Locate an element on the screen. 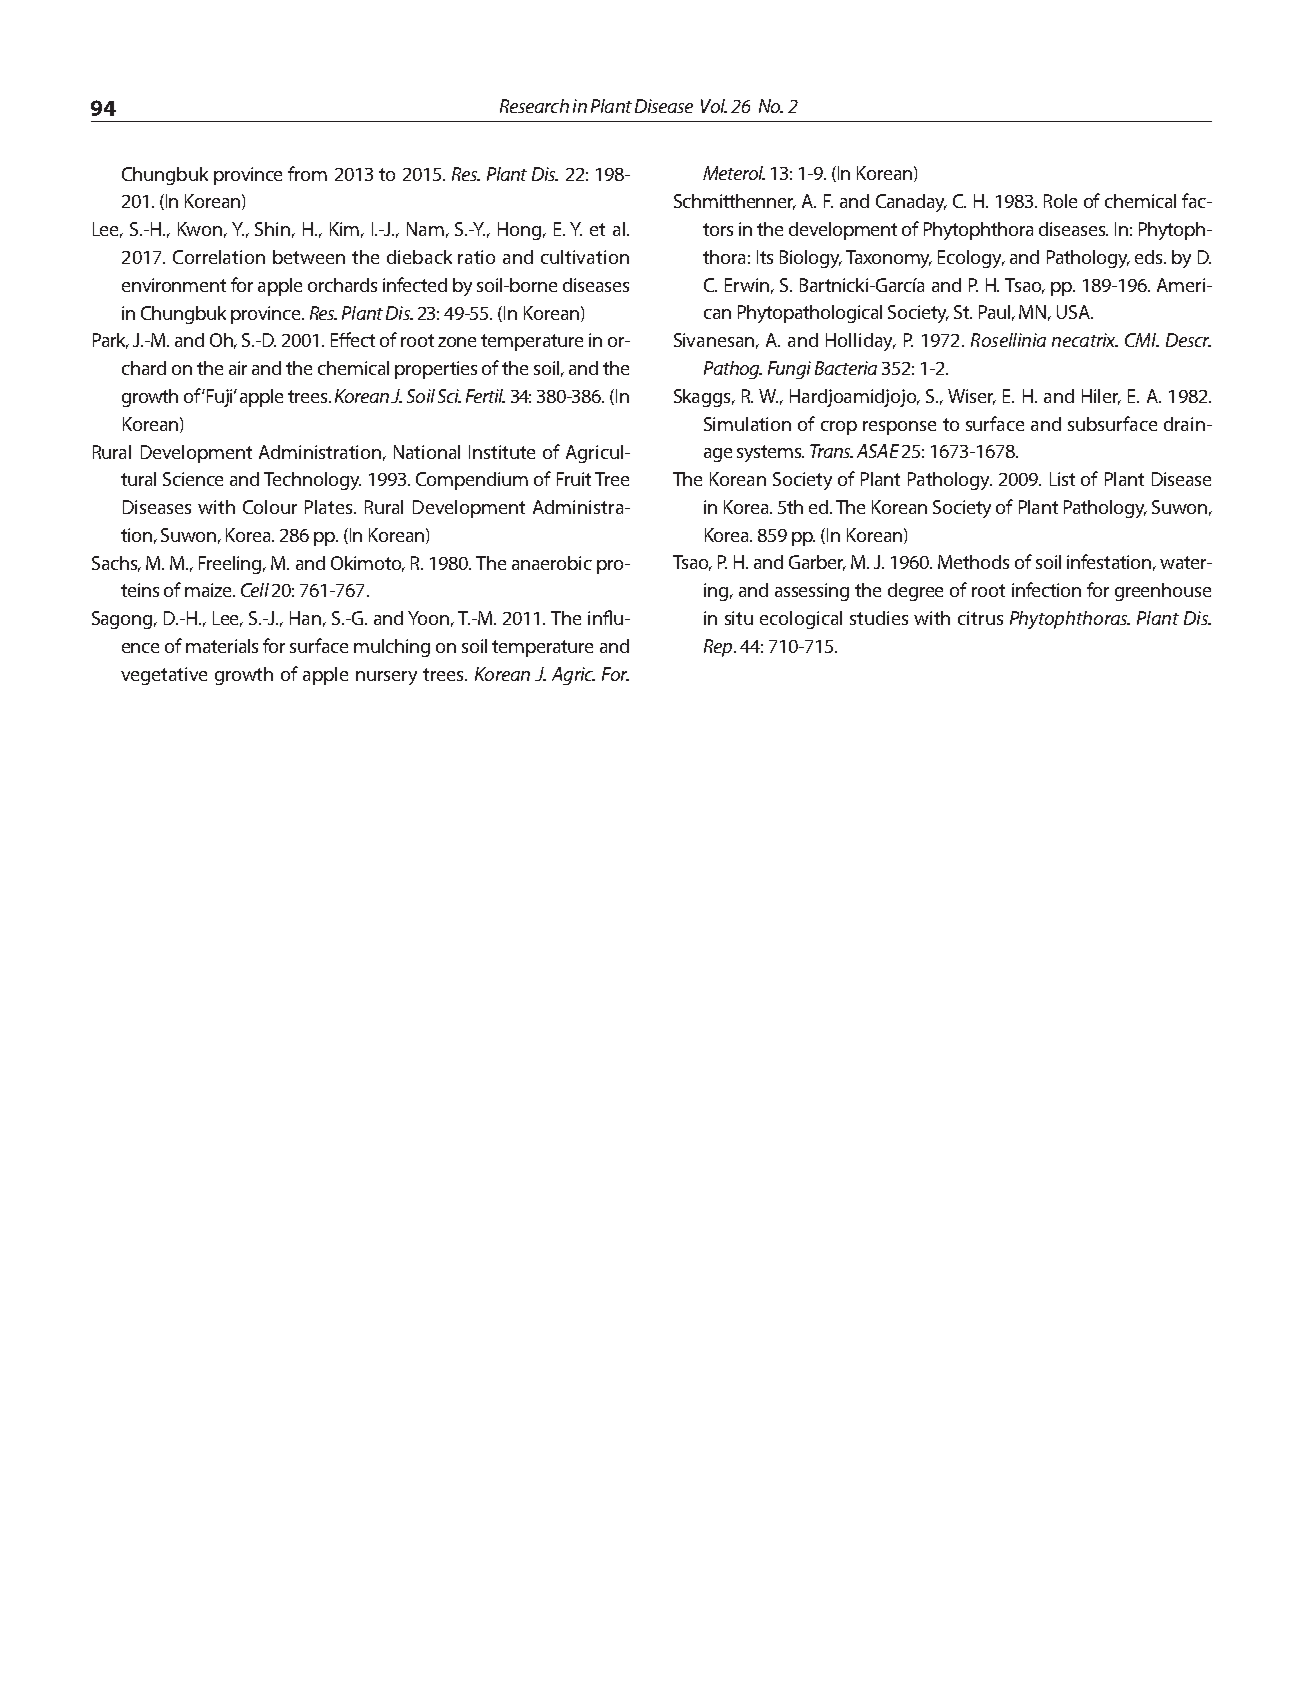  Vol is located at coordinates (714, 106).
